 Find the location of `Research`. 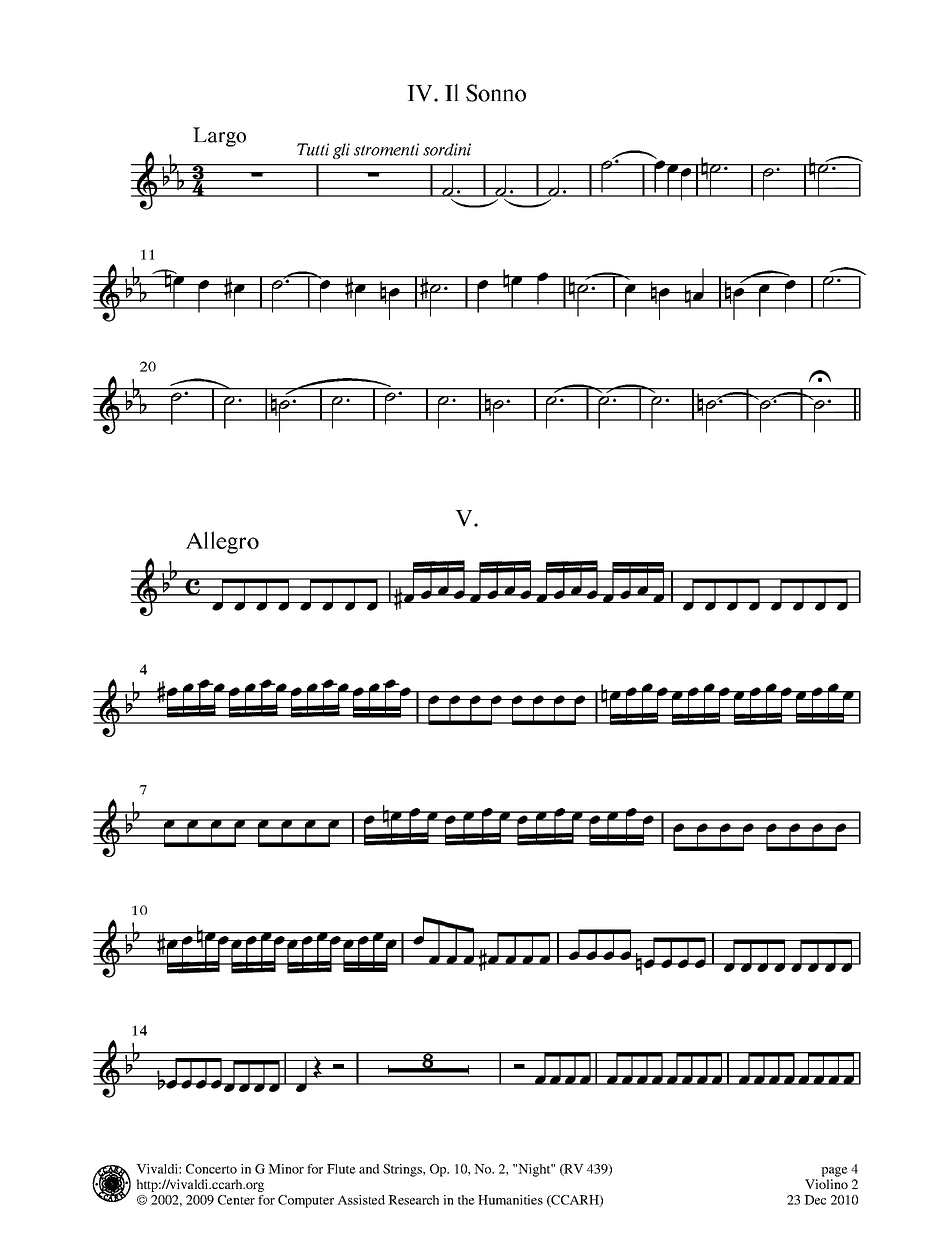

Research is located at coordinates (413, 1200).
